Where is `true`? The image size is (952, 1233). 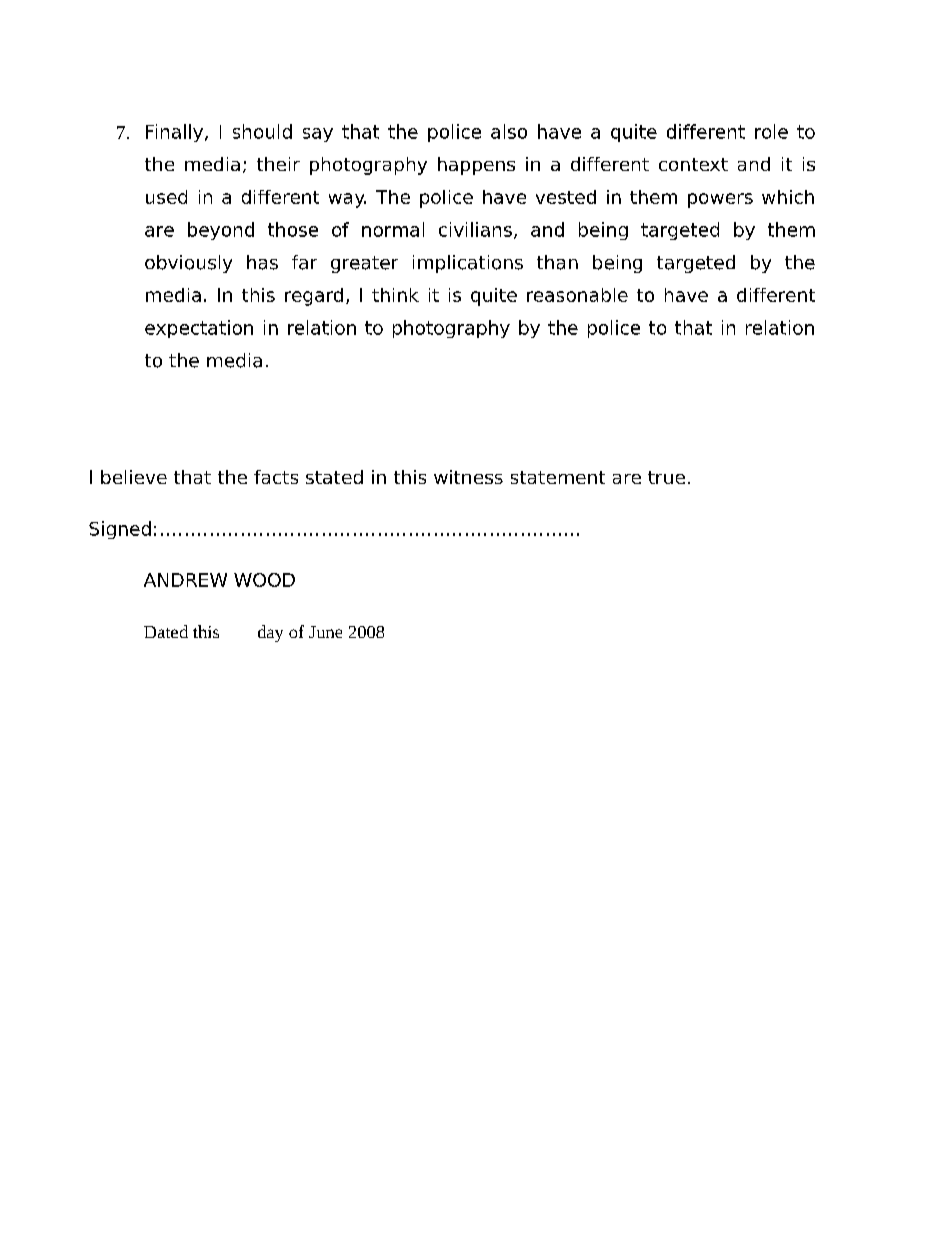
true is located at coordinates (666, 477).
